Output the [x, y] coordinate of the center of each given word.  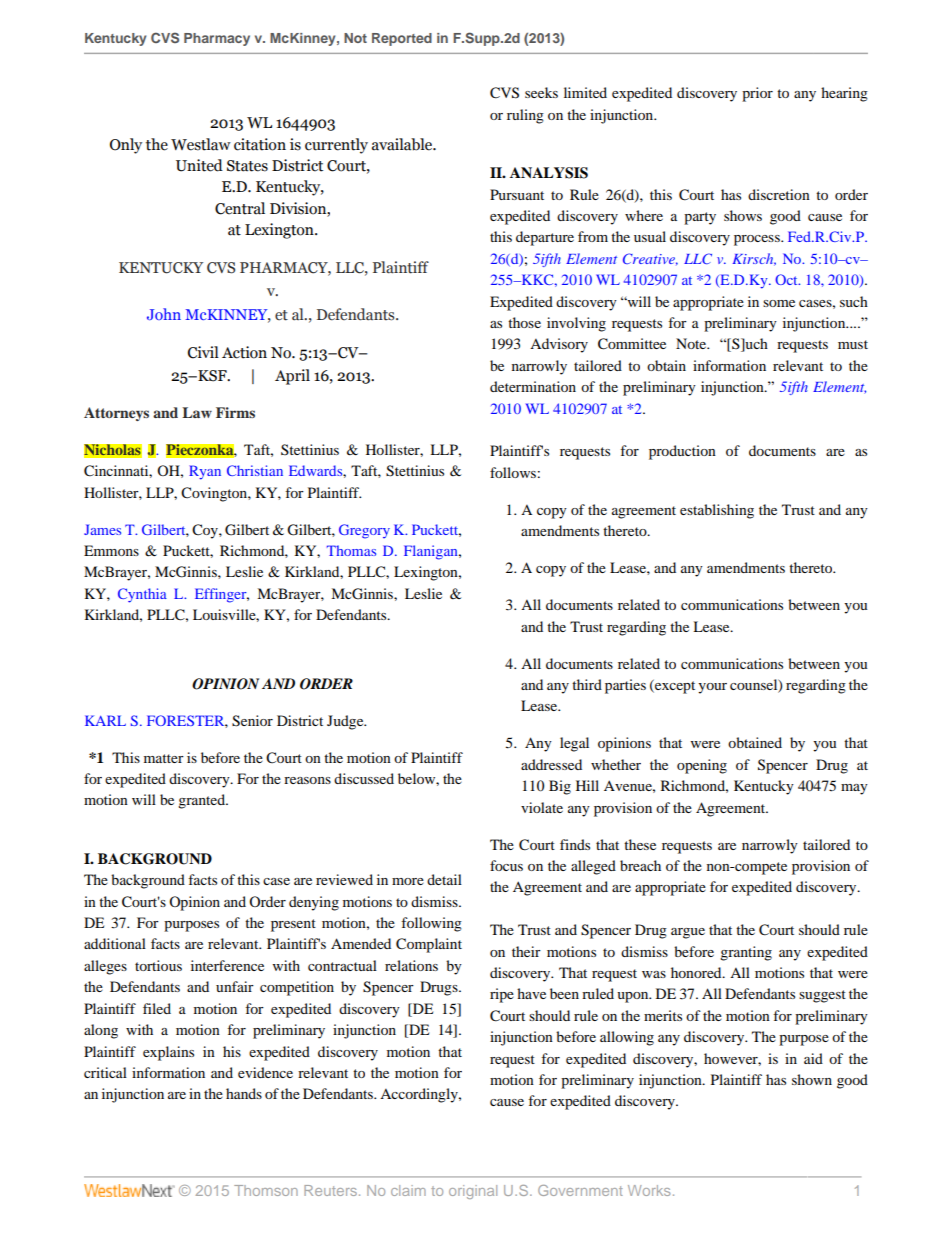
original [473, 1192]
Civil [203, 352]
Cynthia [142, 595]
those [524, 322]
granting [746, 953]
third [587, 684]
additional [115, 943]
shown [812, 1079]
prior [757, 94]
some [779, 303]
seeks [541, 92]
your [712, 688]
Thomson [266, 1190]
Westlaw [201, 144]
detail [444, 879]
